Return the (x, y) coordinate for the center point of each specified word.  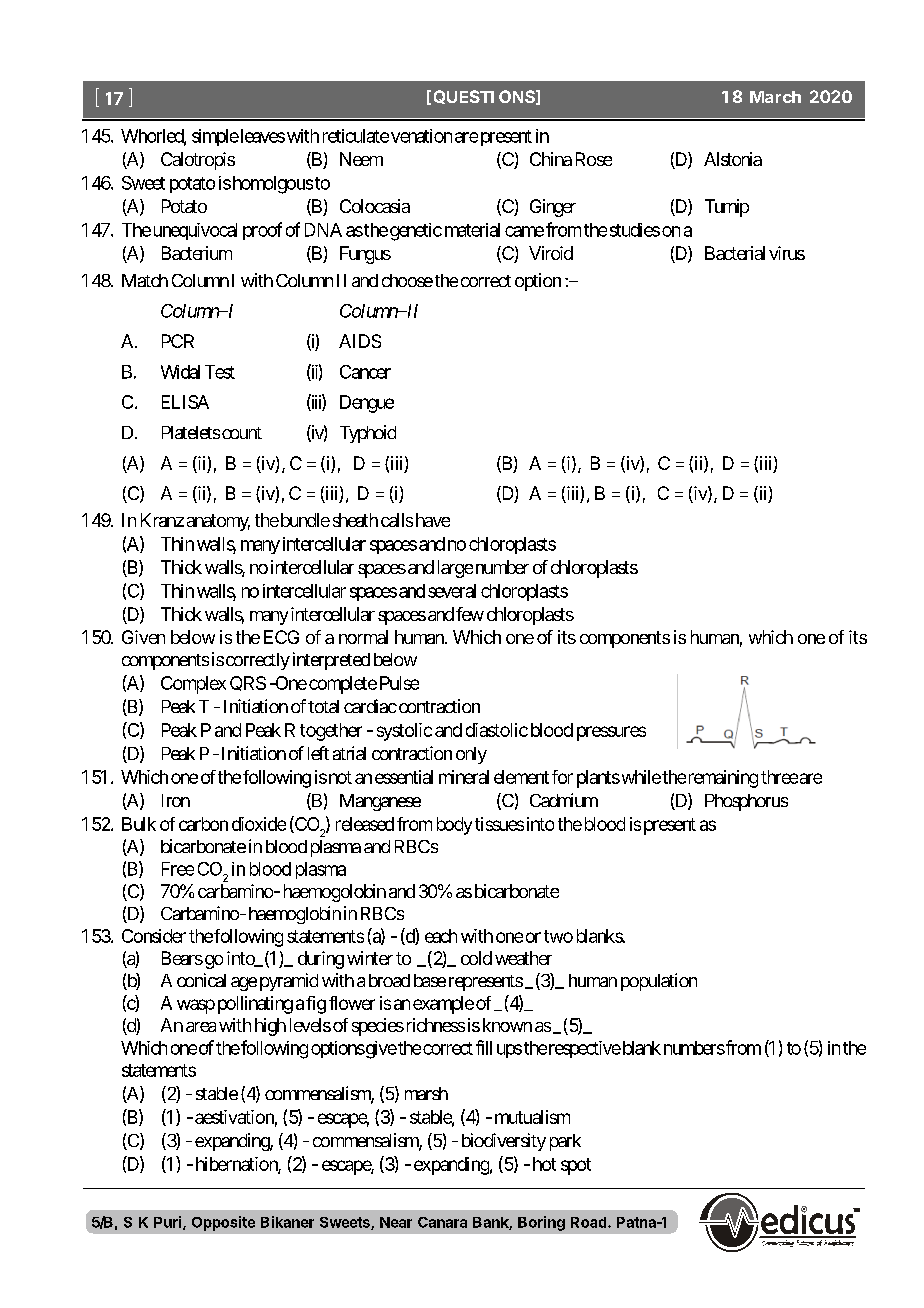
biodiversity (504, 1142)
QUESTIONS (484, 97)
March (775, 97)
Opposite (223, 1223)
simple (215, 137)
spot (576, 1166)
